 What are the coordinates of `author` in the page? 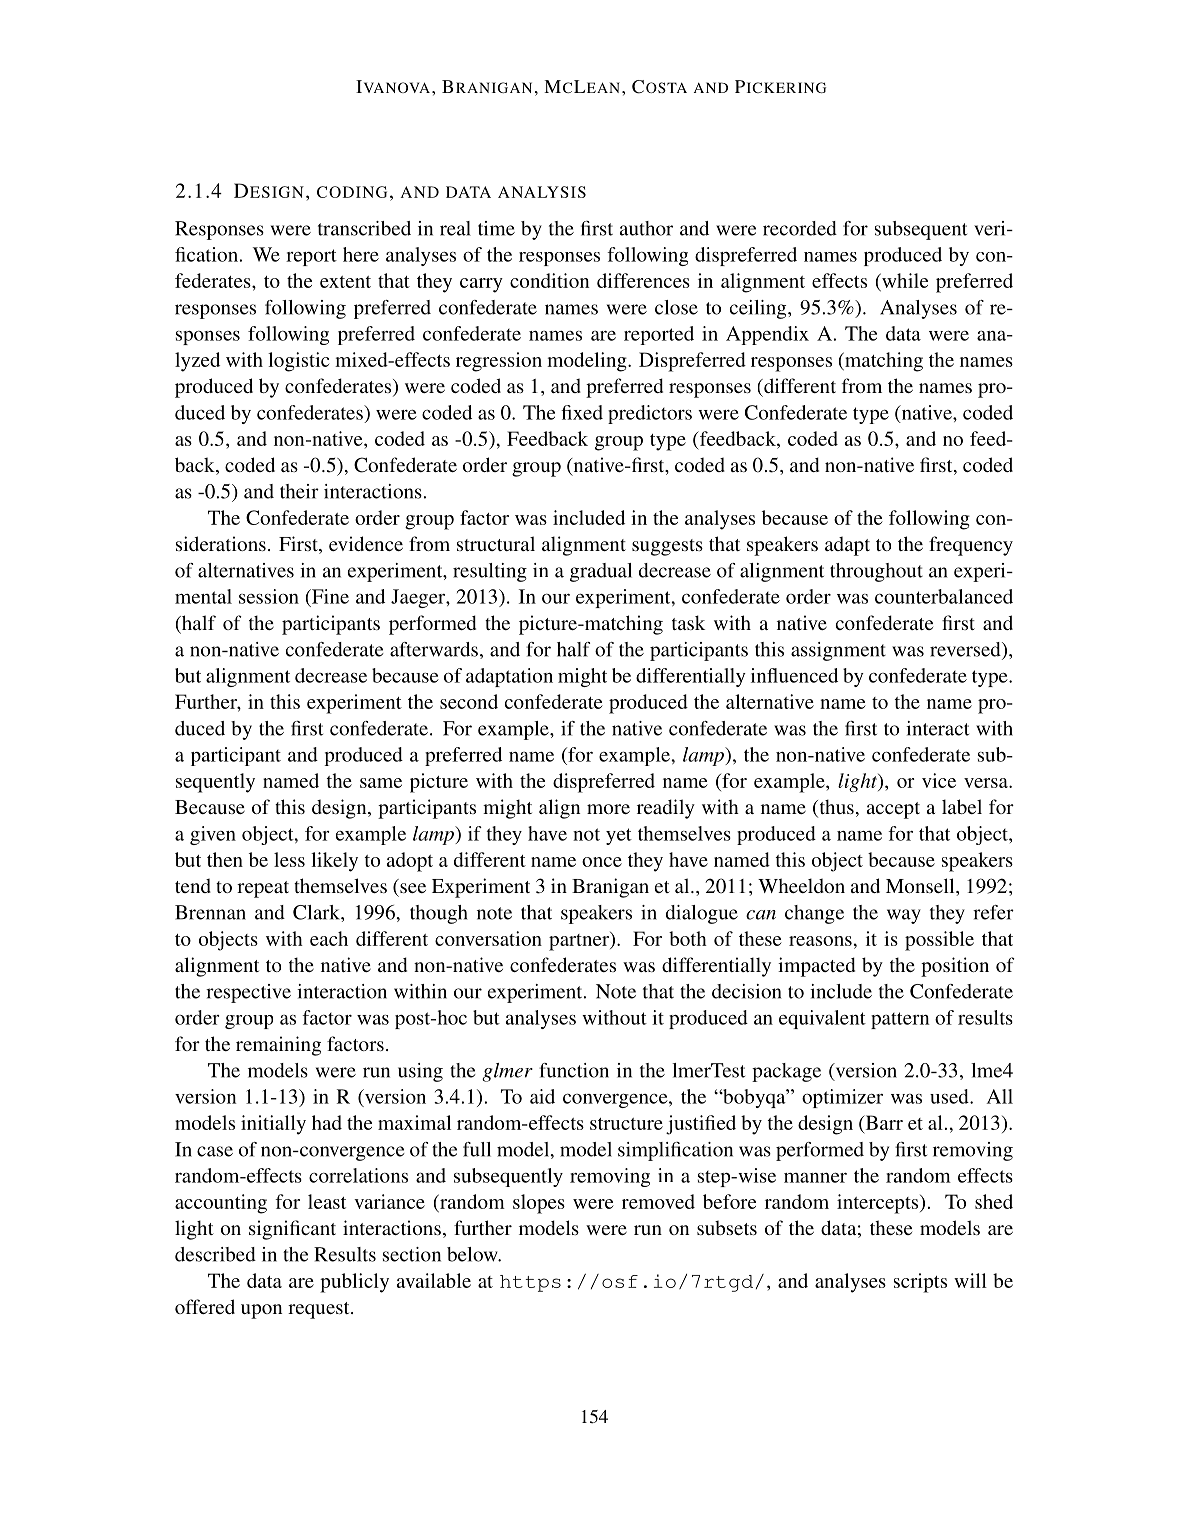 It's located at (646, 228).
